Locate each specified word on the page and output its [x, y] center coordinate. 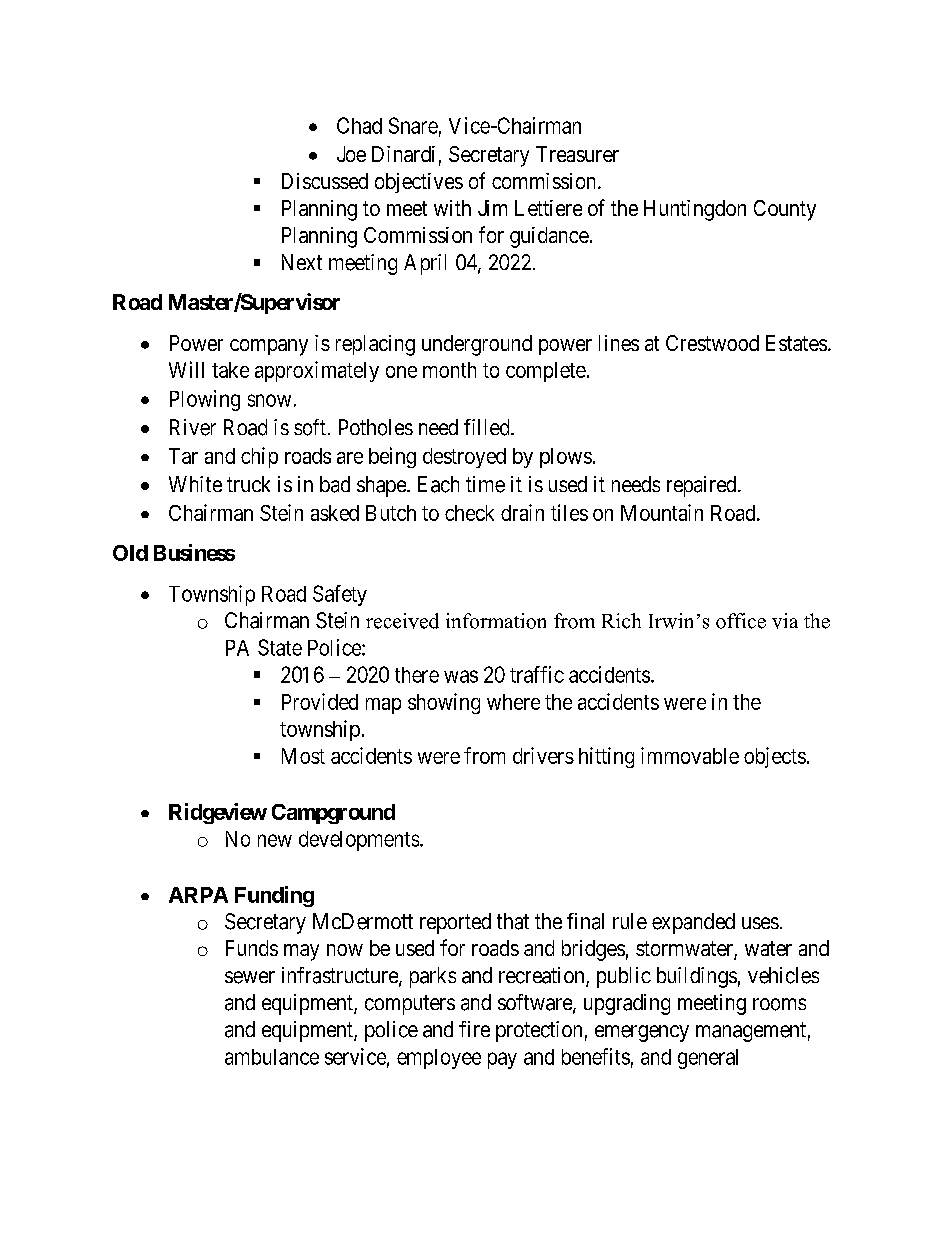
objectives [419, 183]
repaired [703, 486]
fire [474, 1029]
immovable [690, 755]
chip [259, 457]
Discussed [325, 181]
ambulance [272, 1057]
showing [444, 703]
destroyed [464, 458]
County [785, 210]
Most [303, 756]
